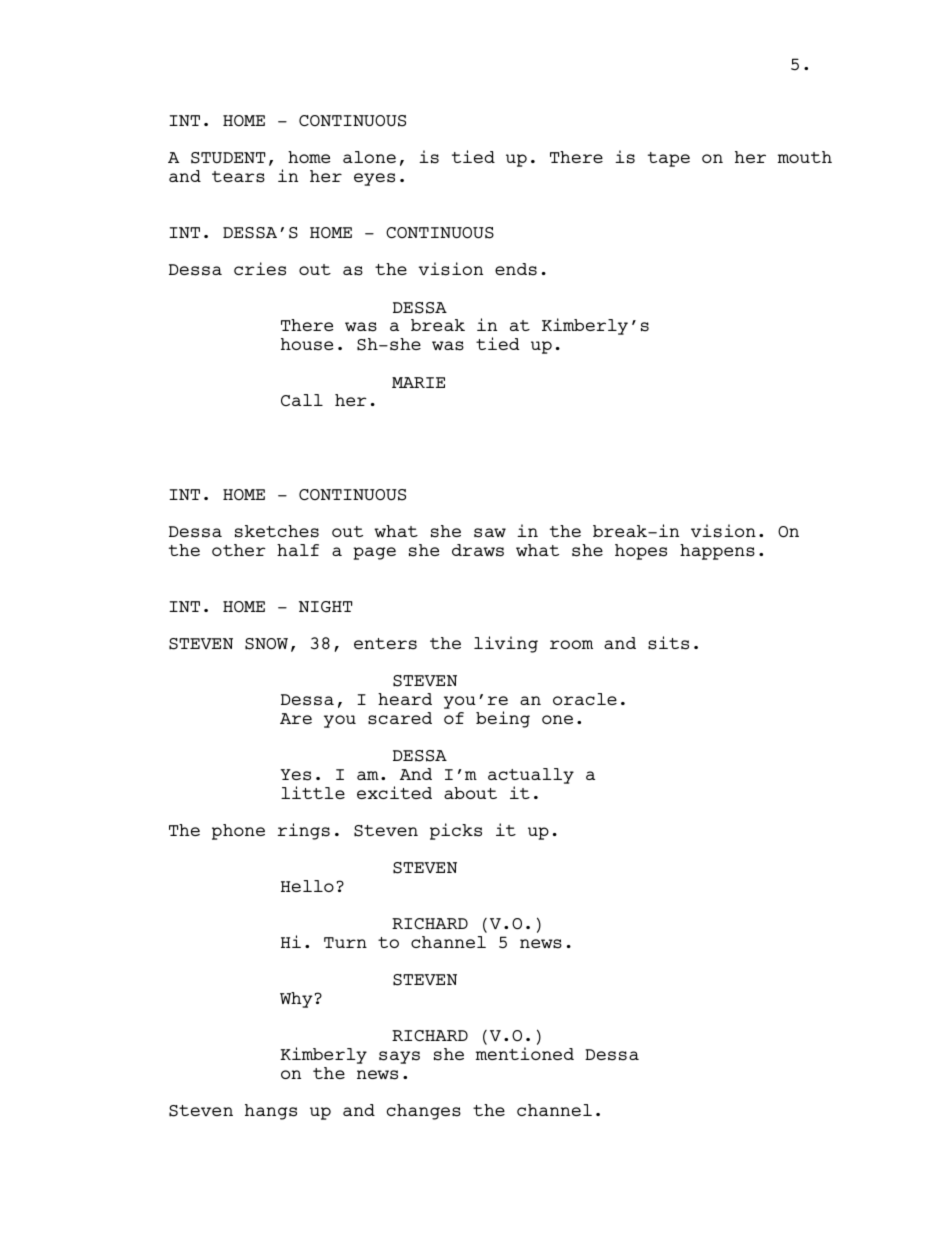  Describe the element at coordinates (531, 776) in the screenshot. I see `actually` at that location.
